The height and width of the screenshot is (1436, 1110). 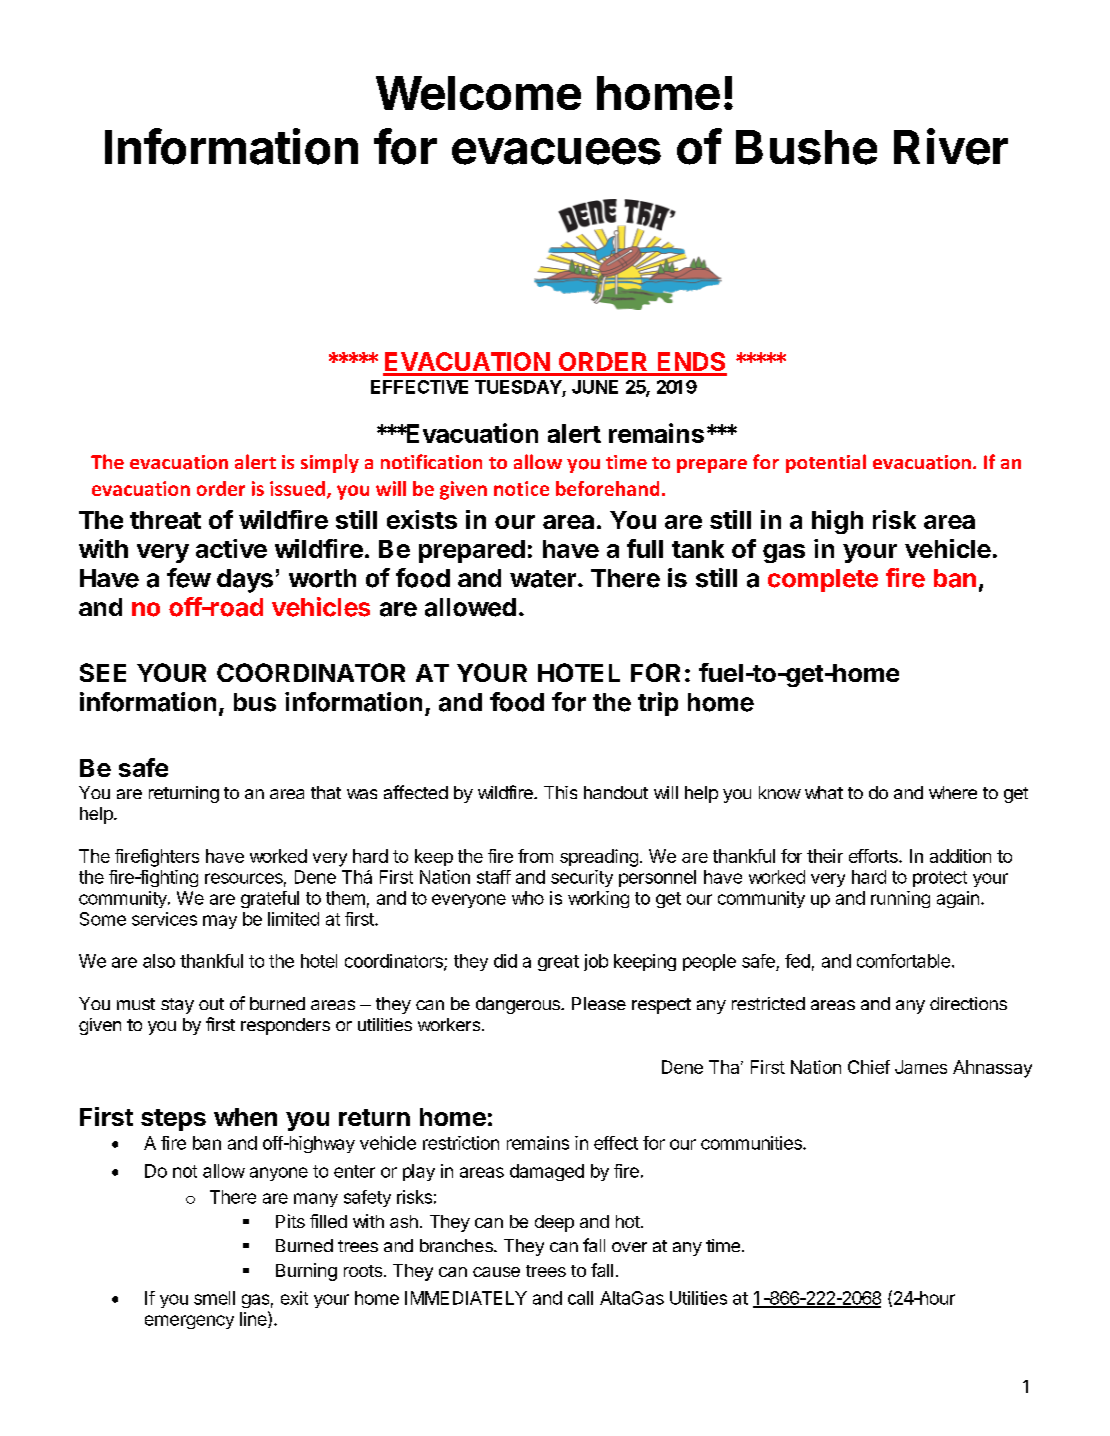 I want to click on may, so click(x=220, y=922).
